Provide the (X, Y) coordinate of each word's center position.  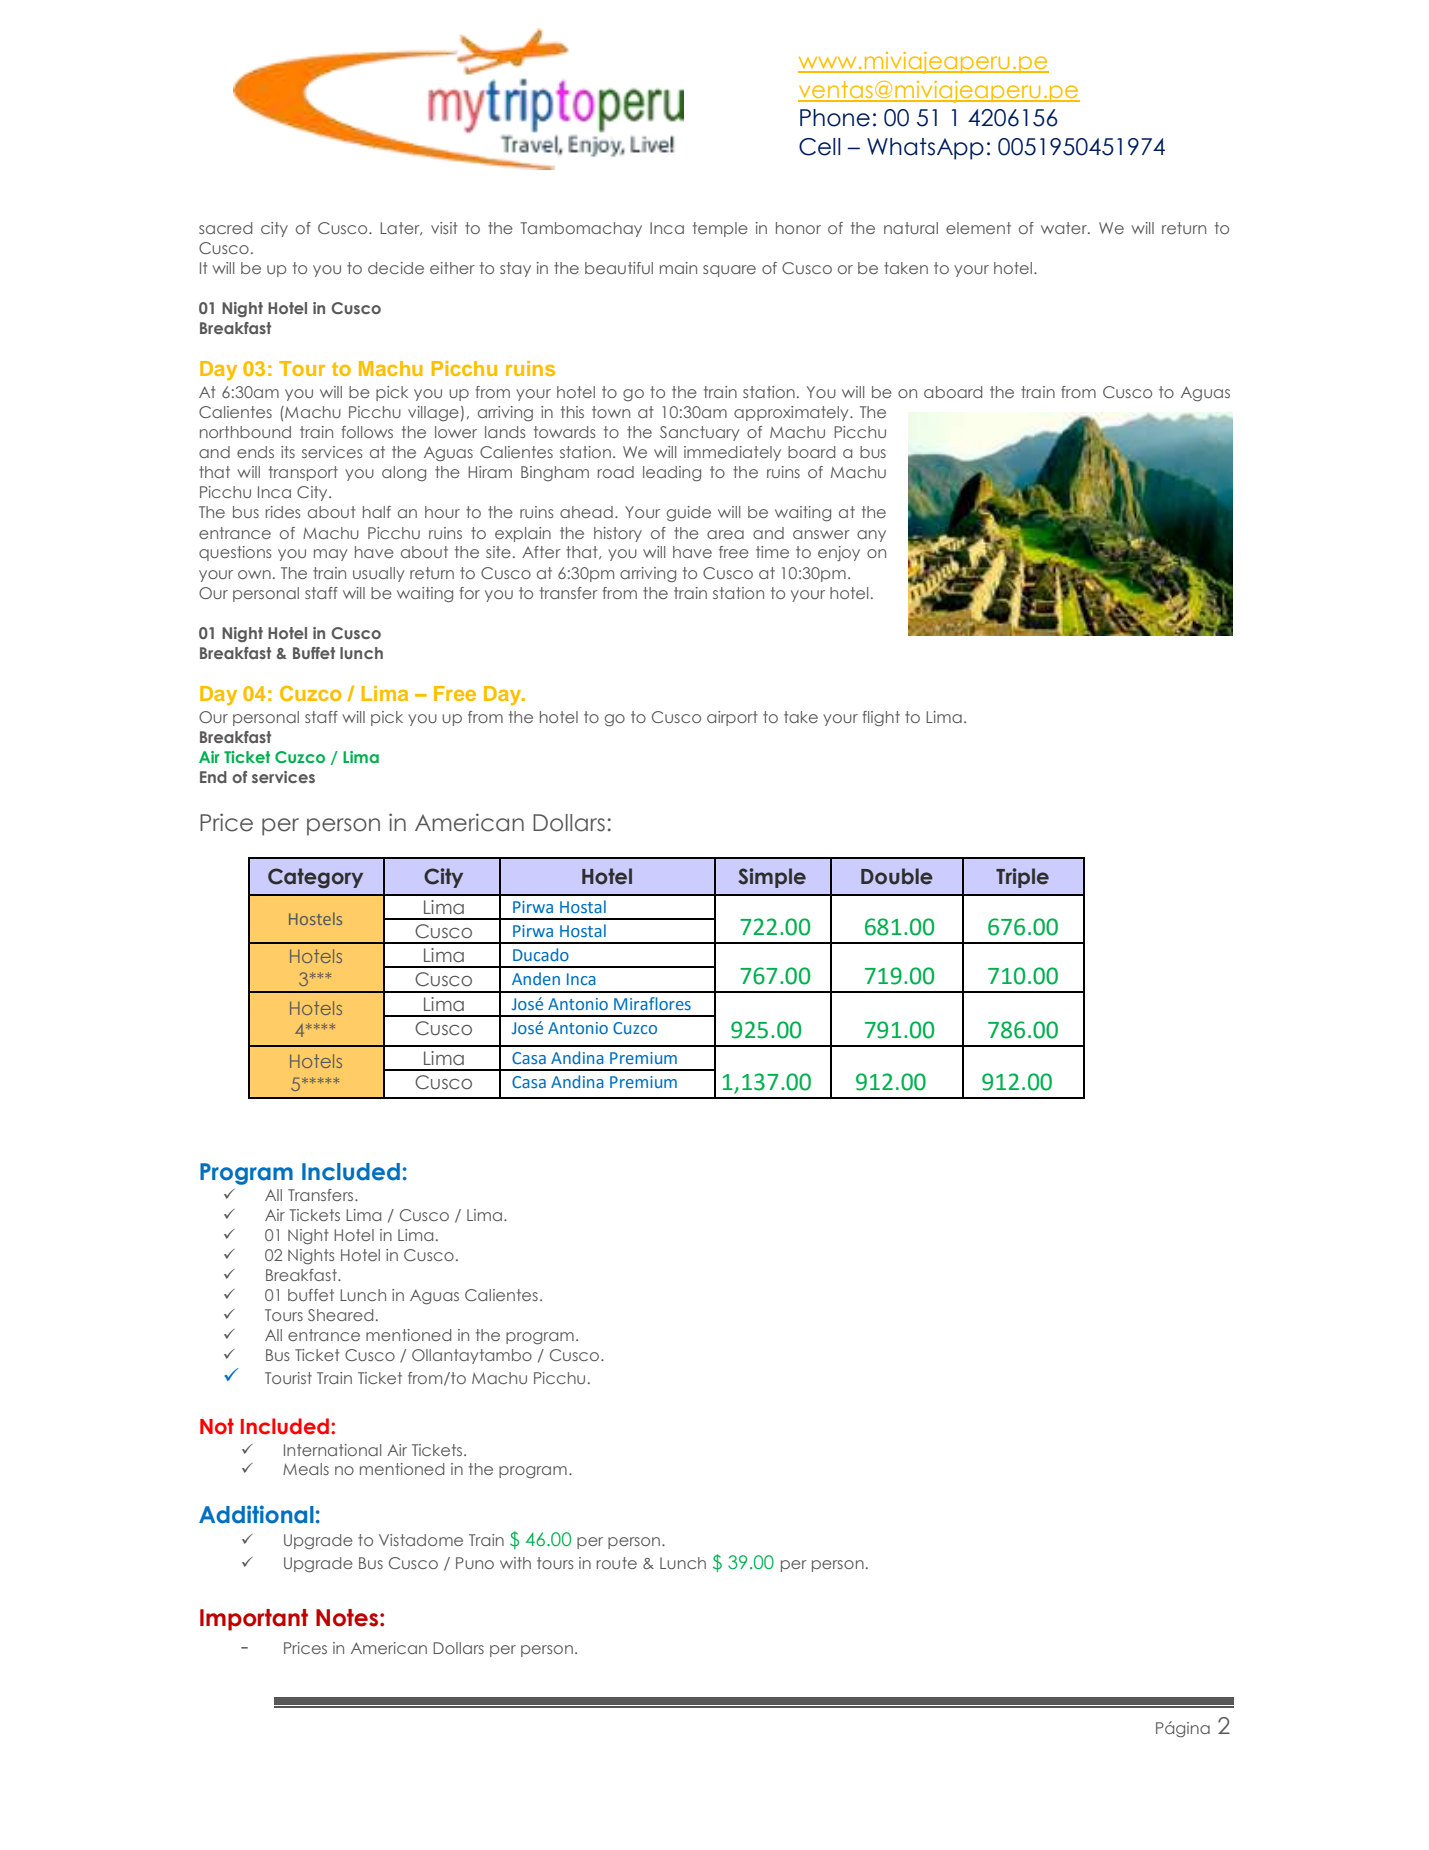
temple (720, 229)
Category (315, 878)
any (871, 536)
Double (897, 876)
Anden (536, 978)
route (617, 1563)
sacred (225, 228)
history (618, 534)
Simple (772, 878)
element (978, 228)
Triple (1022, 878)
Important (254, 1620)
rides (283, 512)
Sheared (340, 1315)
